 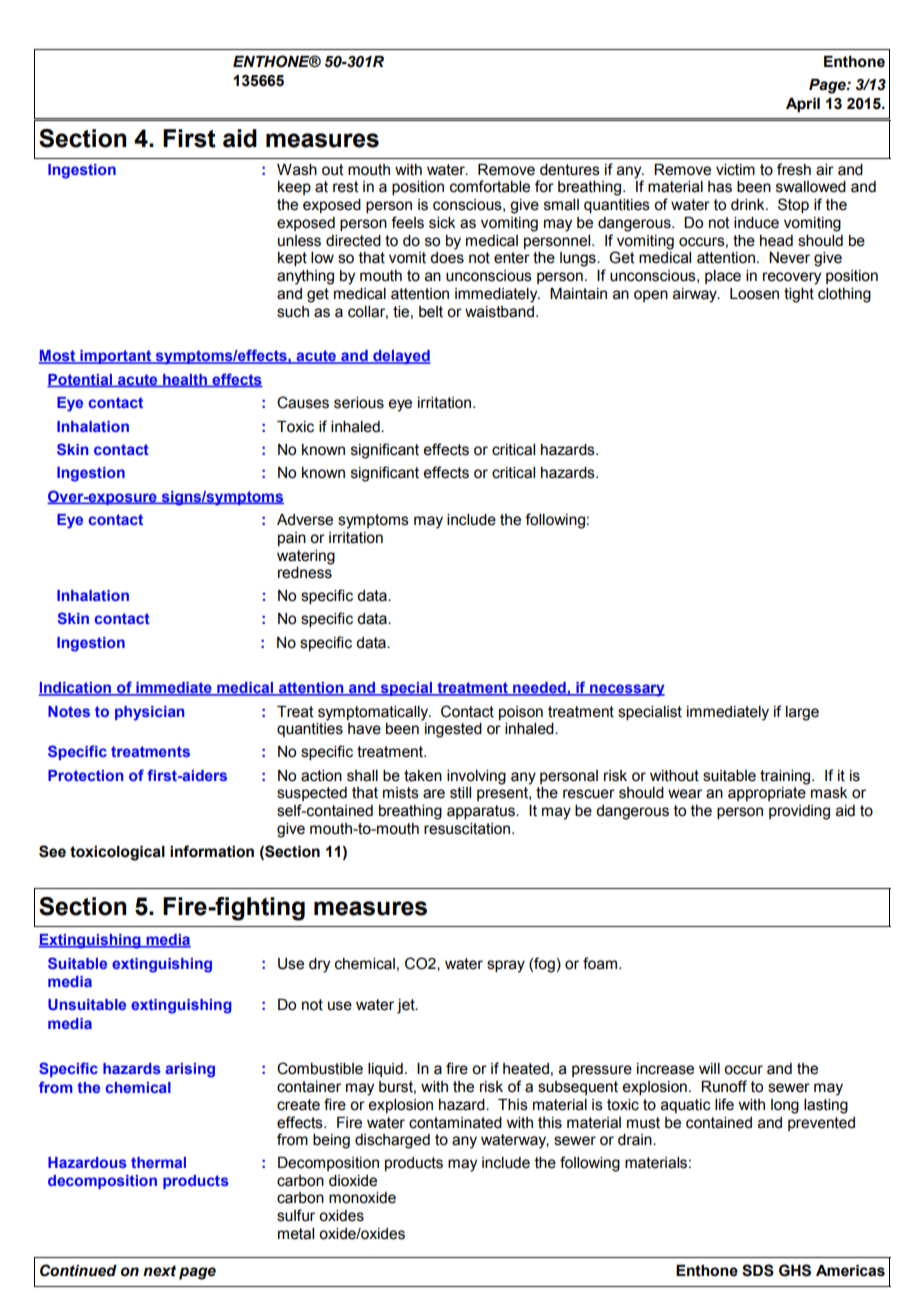 I want to click on victim, so click(x=735, y=170).
